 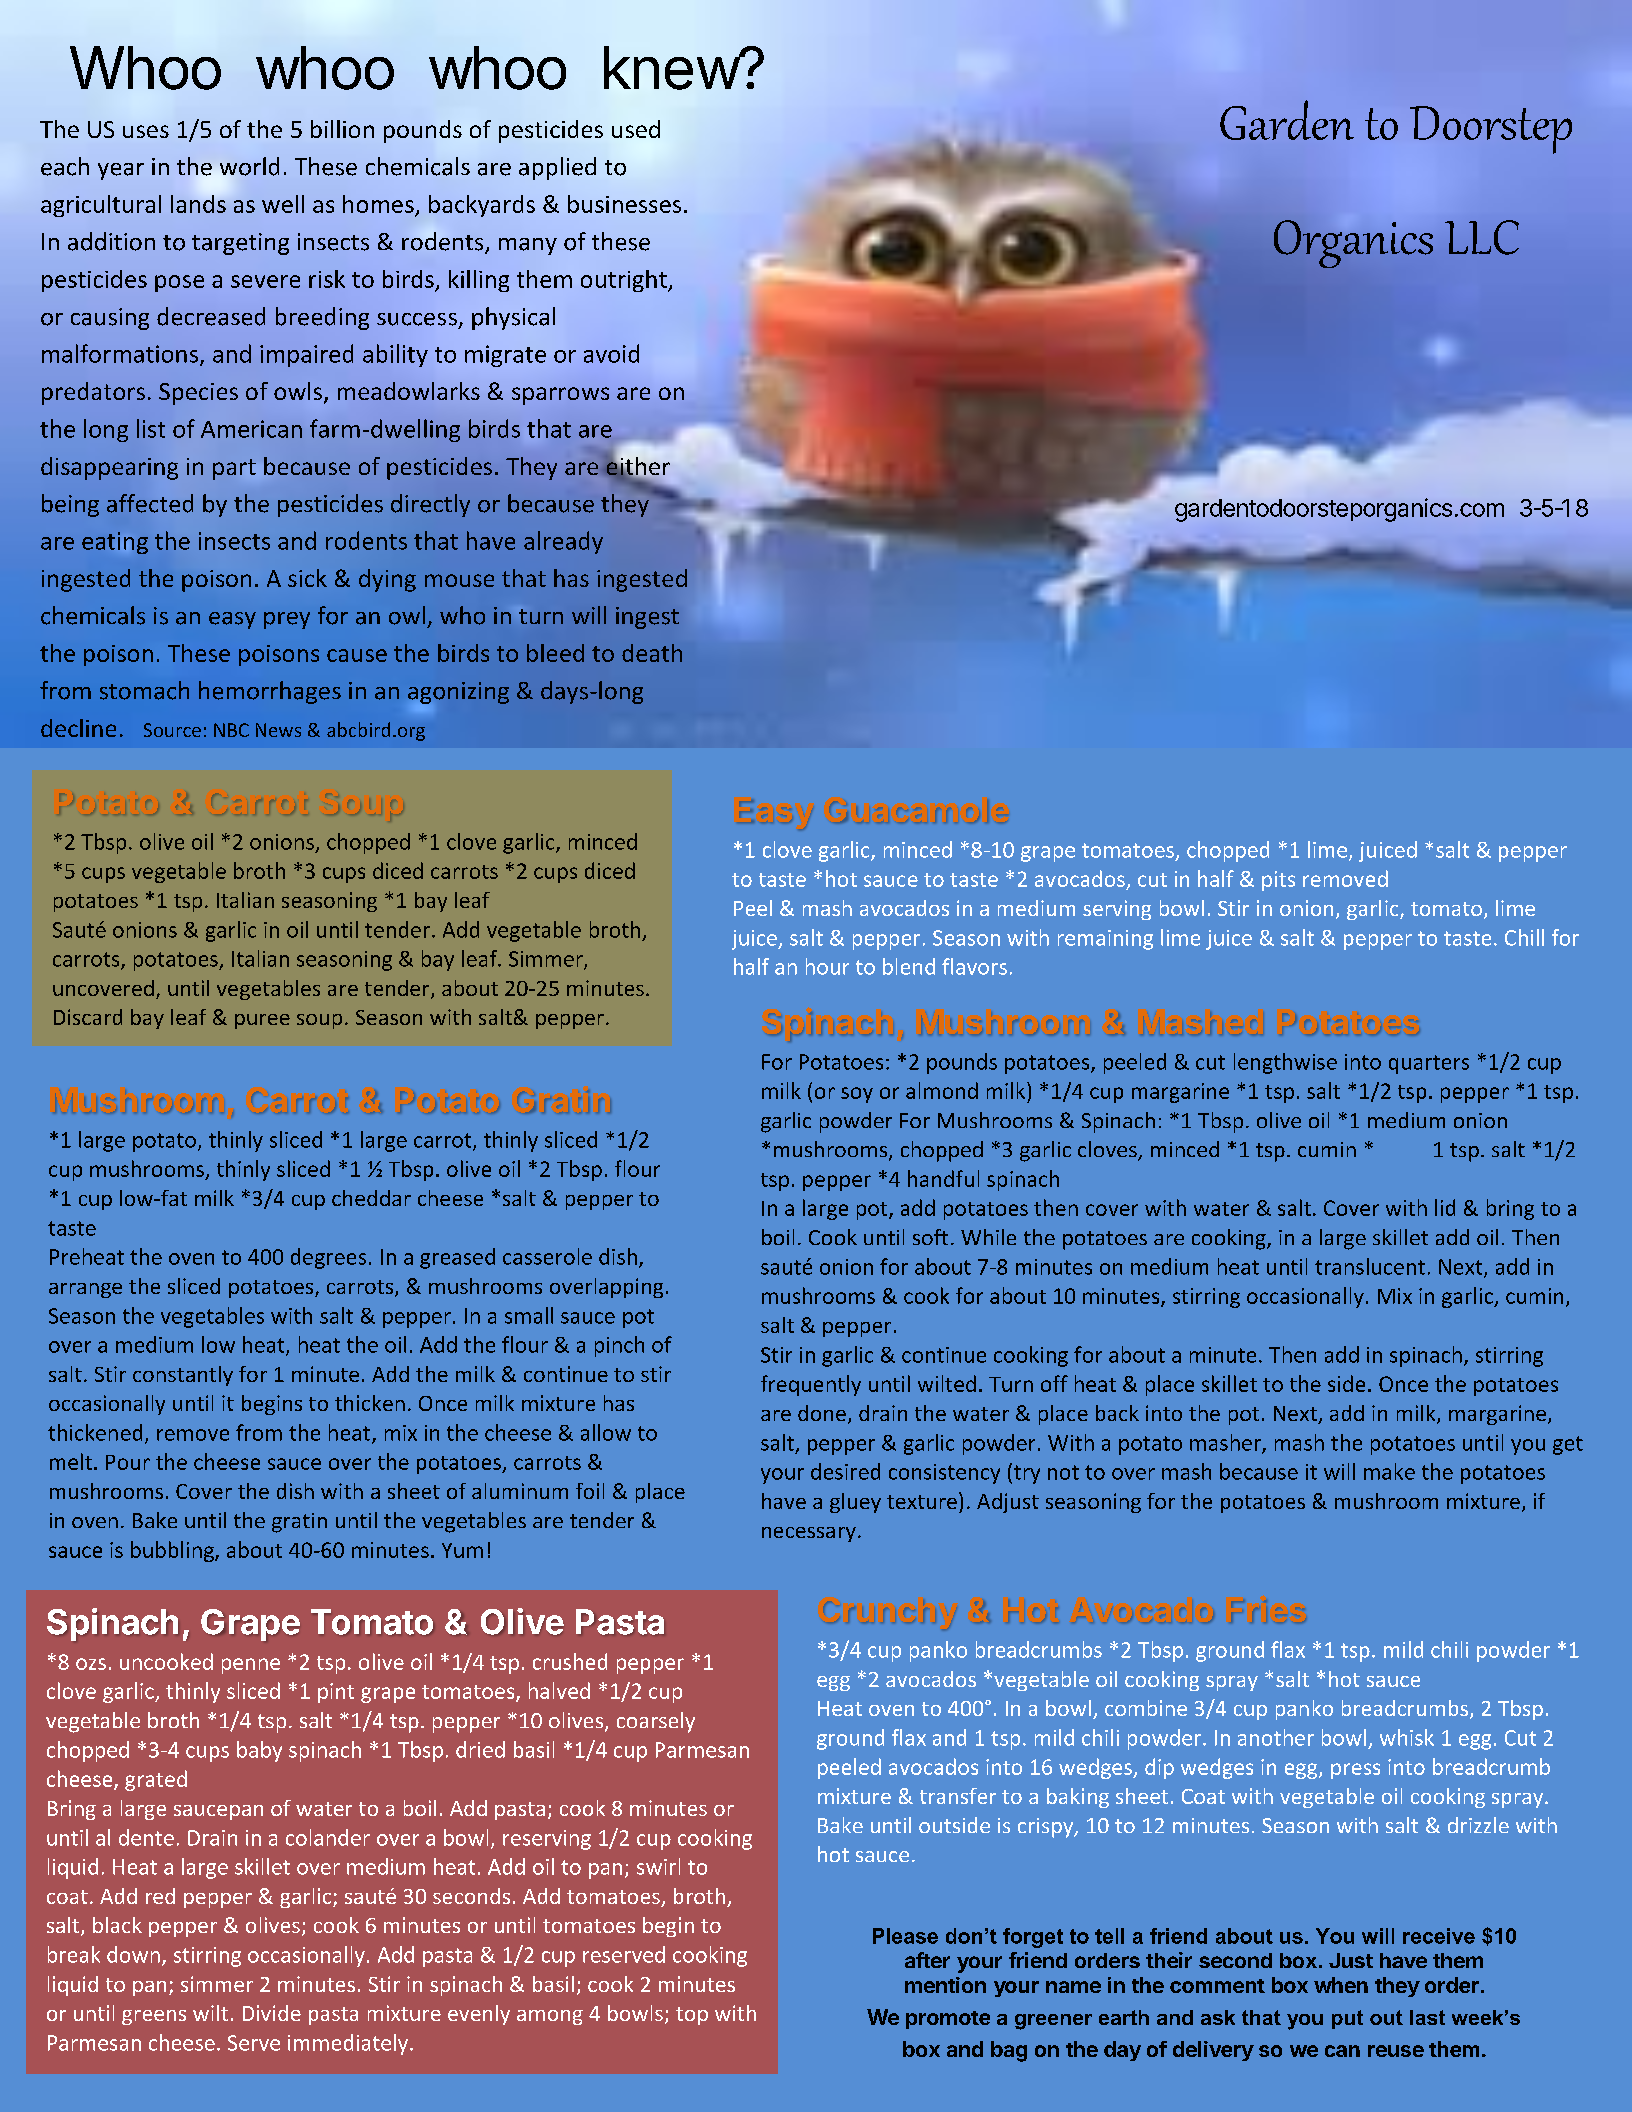 I want to click on businesses, so click(x=624, y=204).
